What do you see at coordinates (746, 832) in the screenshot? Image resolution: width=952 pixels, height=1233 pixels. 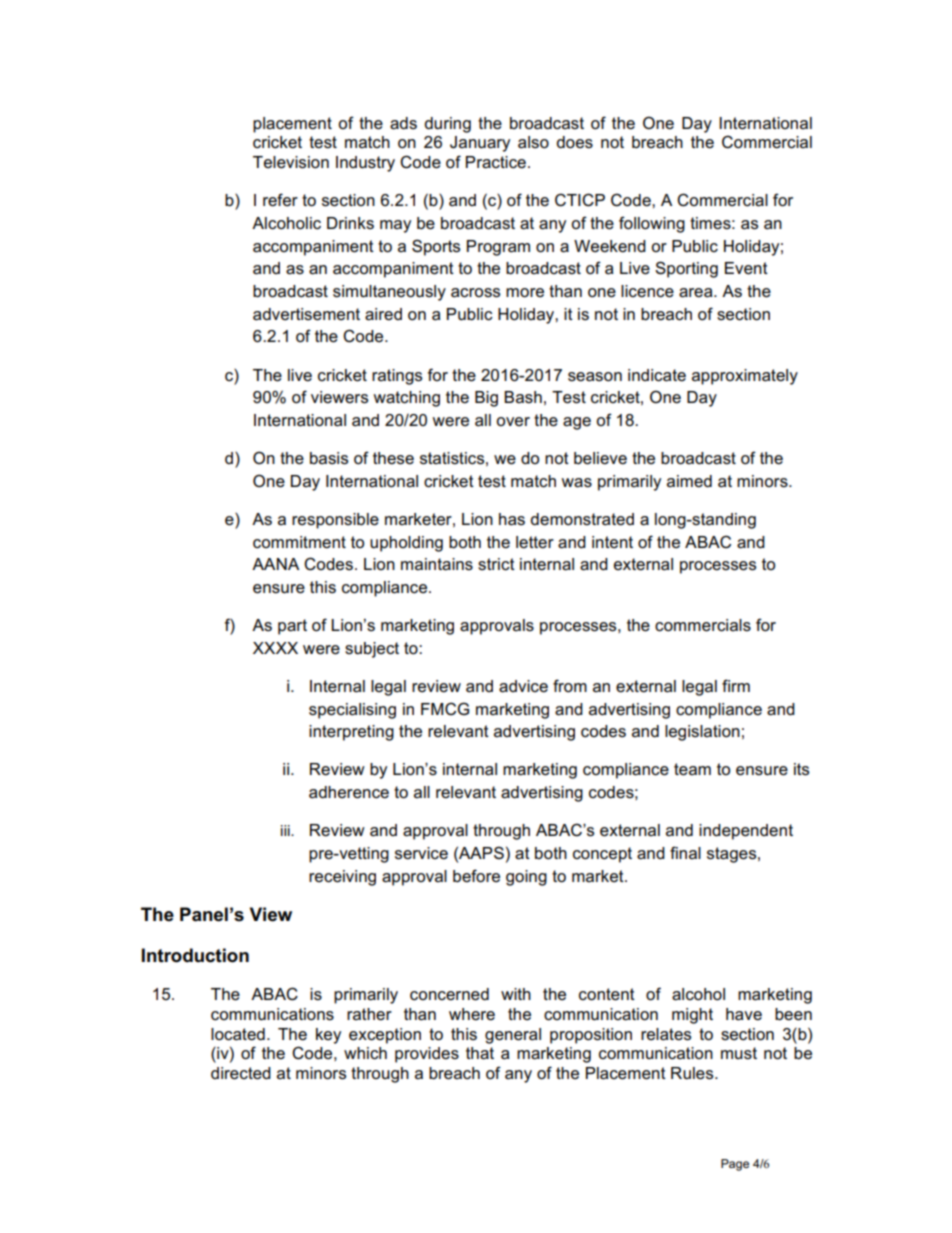 I see `independent` at bounding box center [746, 832].
